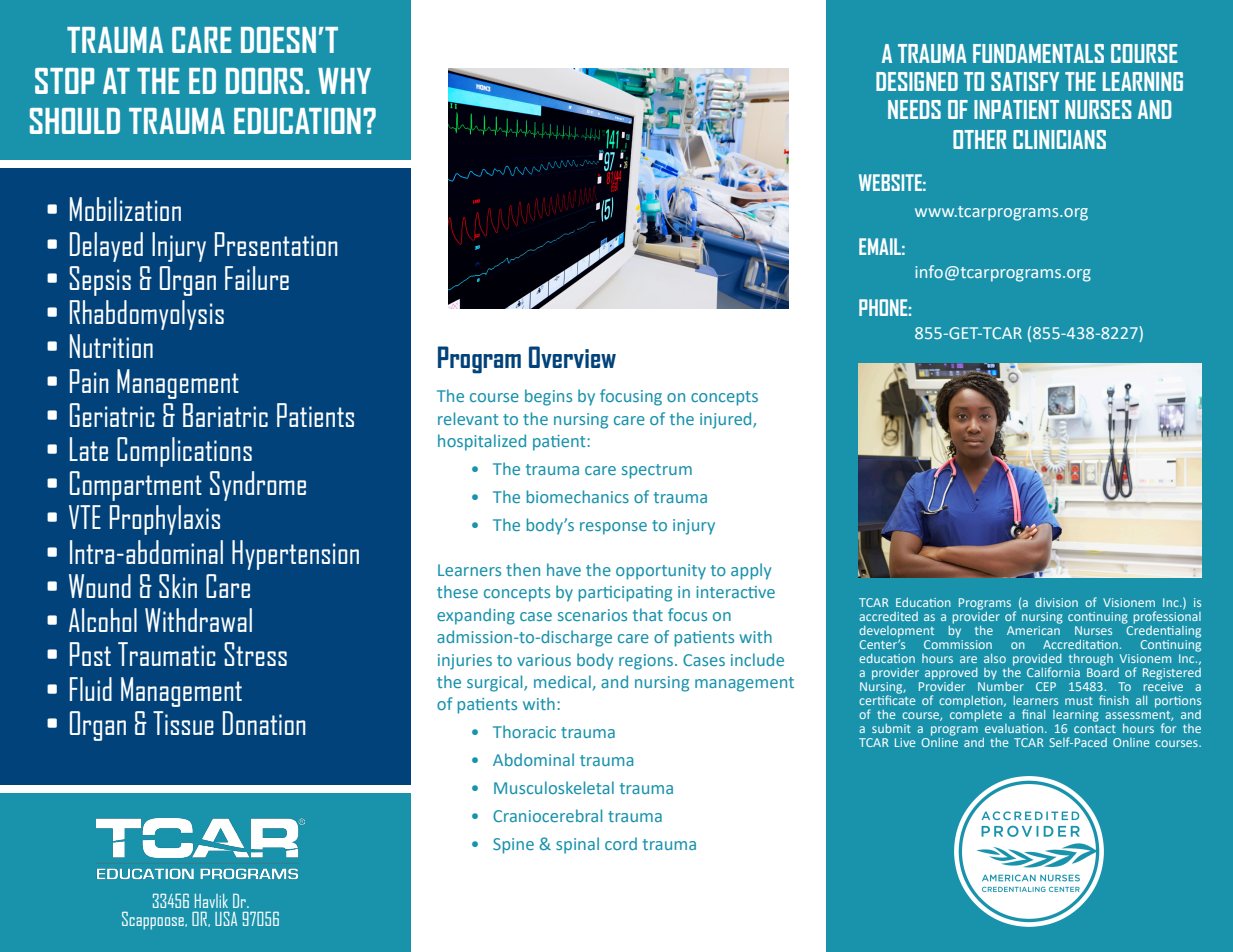 The height and width of the screenshot is (952, 1233). I want to click on USA, so click(226, 919).
